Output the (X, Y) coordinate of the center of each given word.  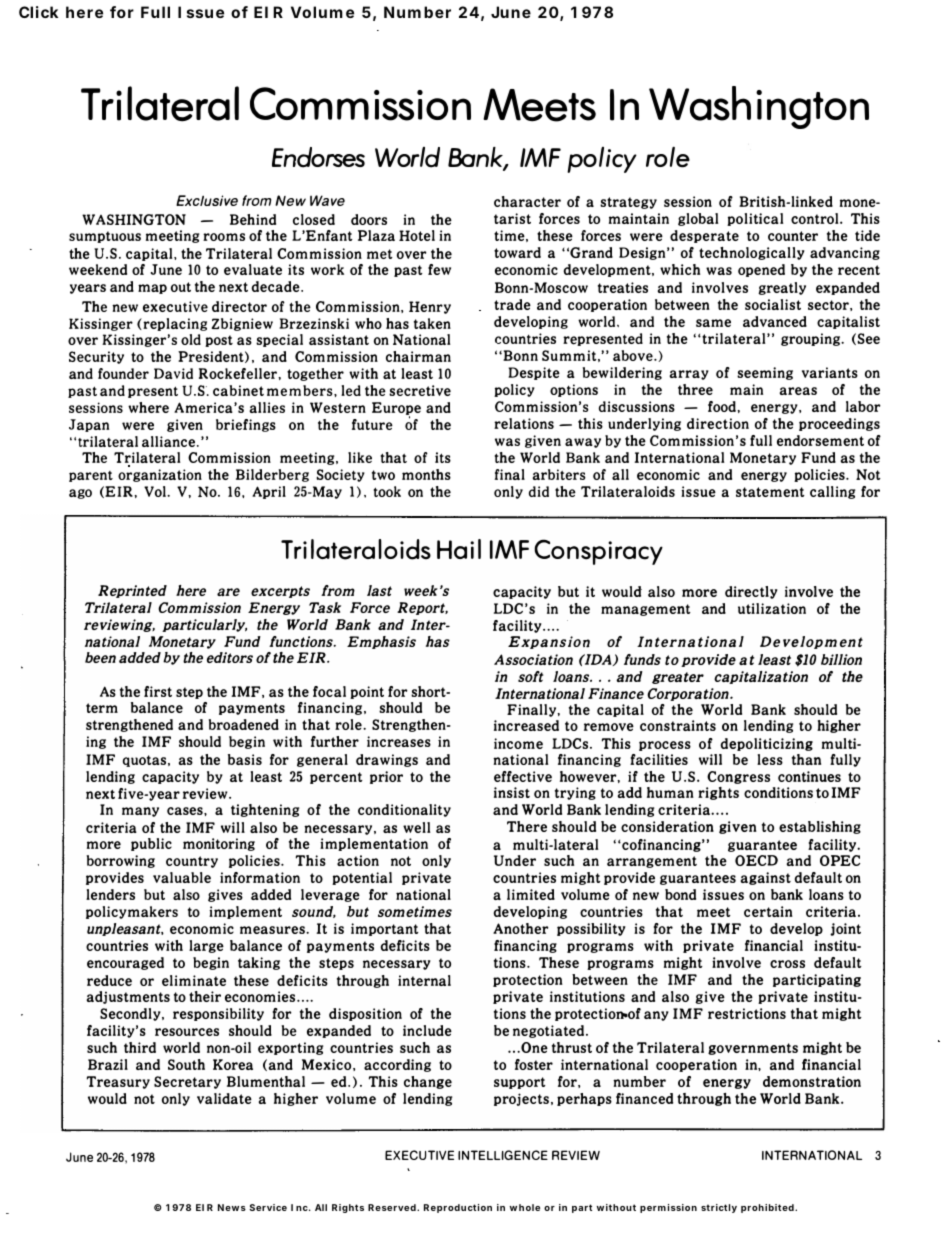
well (417, 827)
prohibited (768, 1208)
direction (718, 423)
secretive (420, 390)
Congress (738, 777)
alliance (170, 441)
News (232, 1207)
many (140, 812)
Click (38, 12)
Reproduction (458, 1208)
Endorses (318, 157)
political (755, 219)
